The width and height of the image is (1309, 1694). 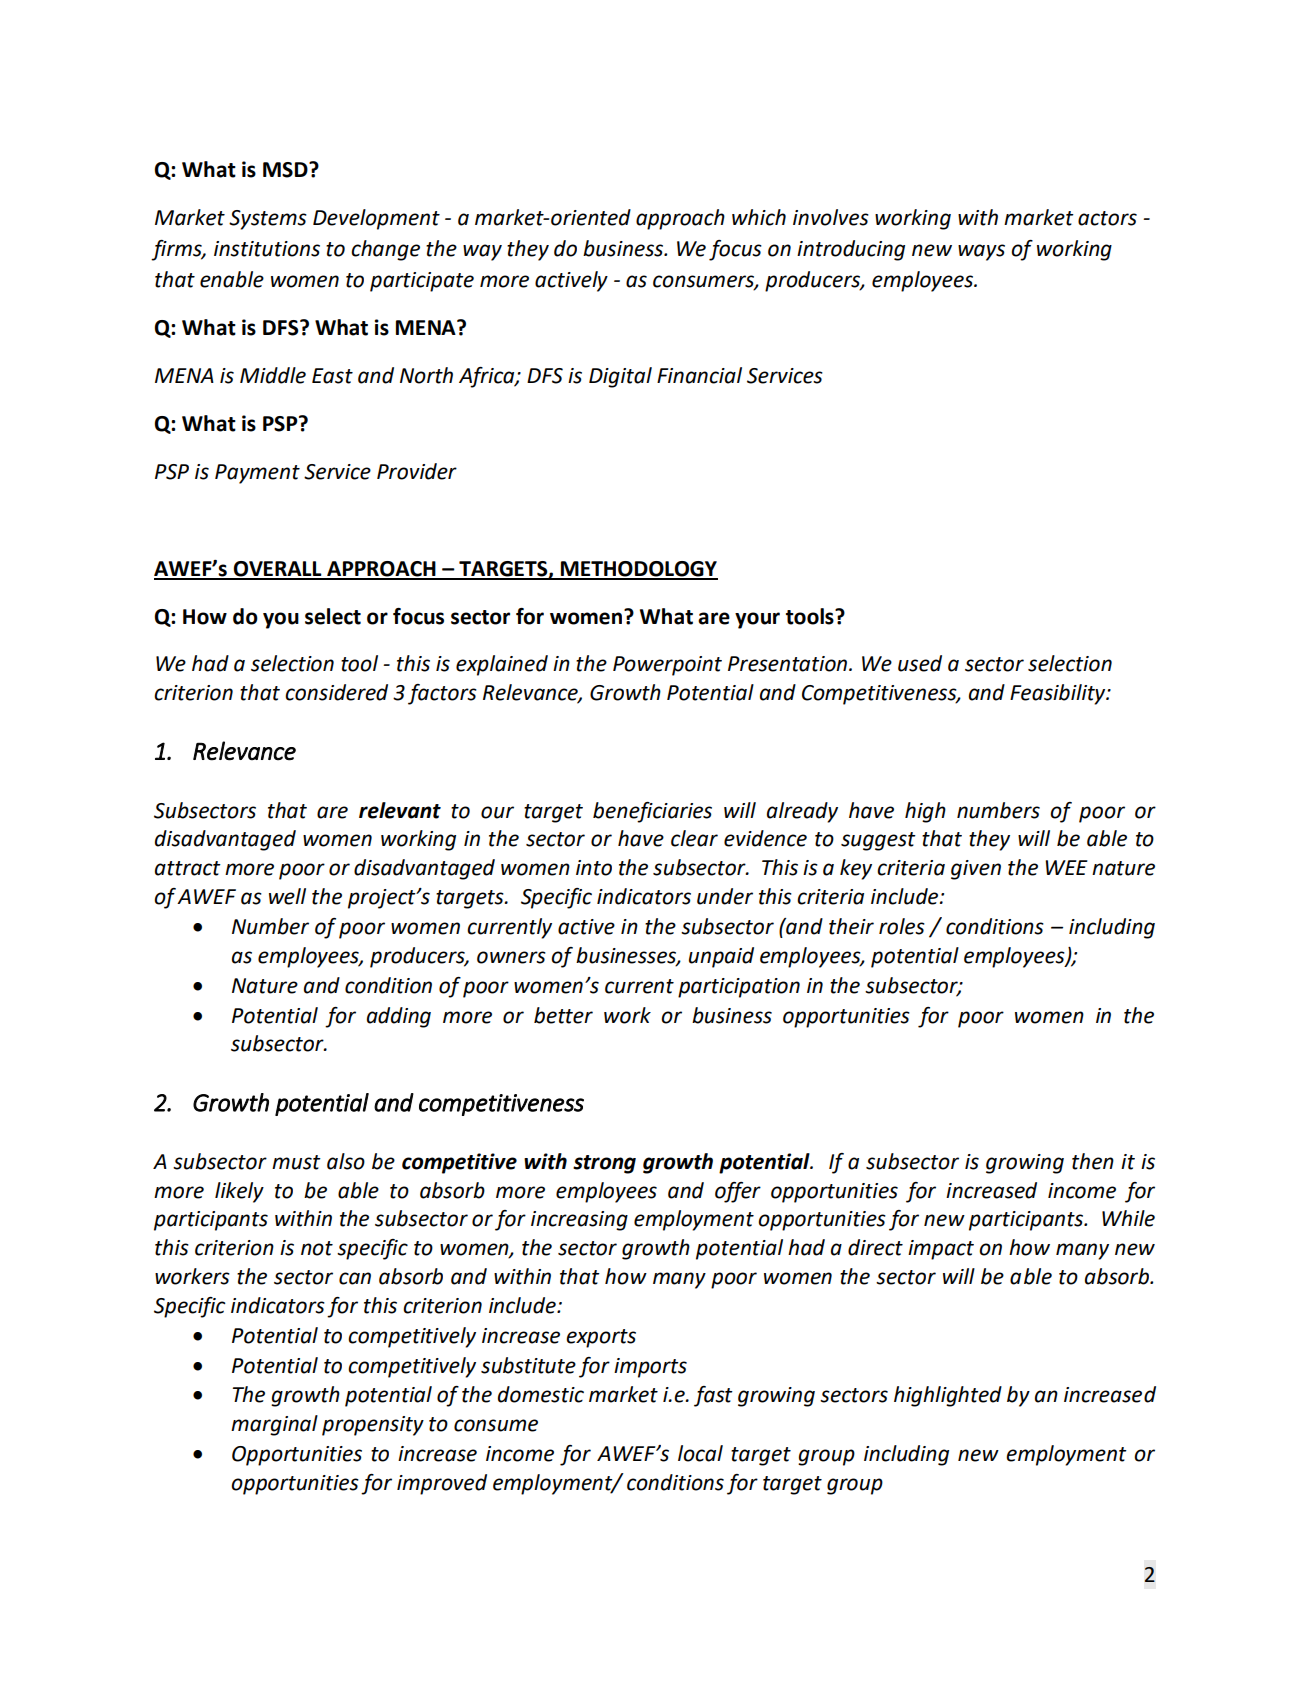 What do you see at coordinates (902, 926) in the image?
I see `roles` at bounding box center [902, 926].
